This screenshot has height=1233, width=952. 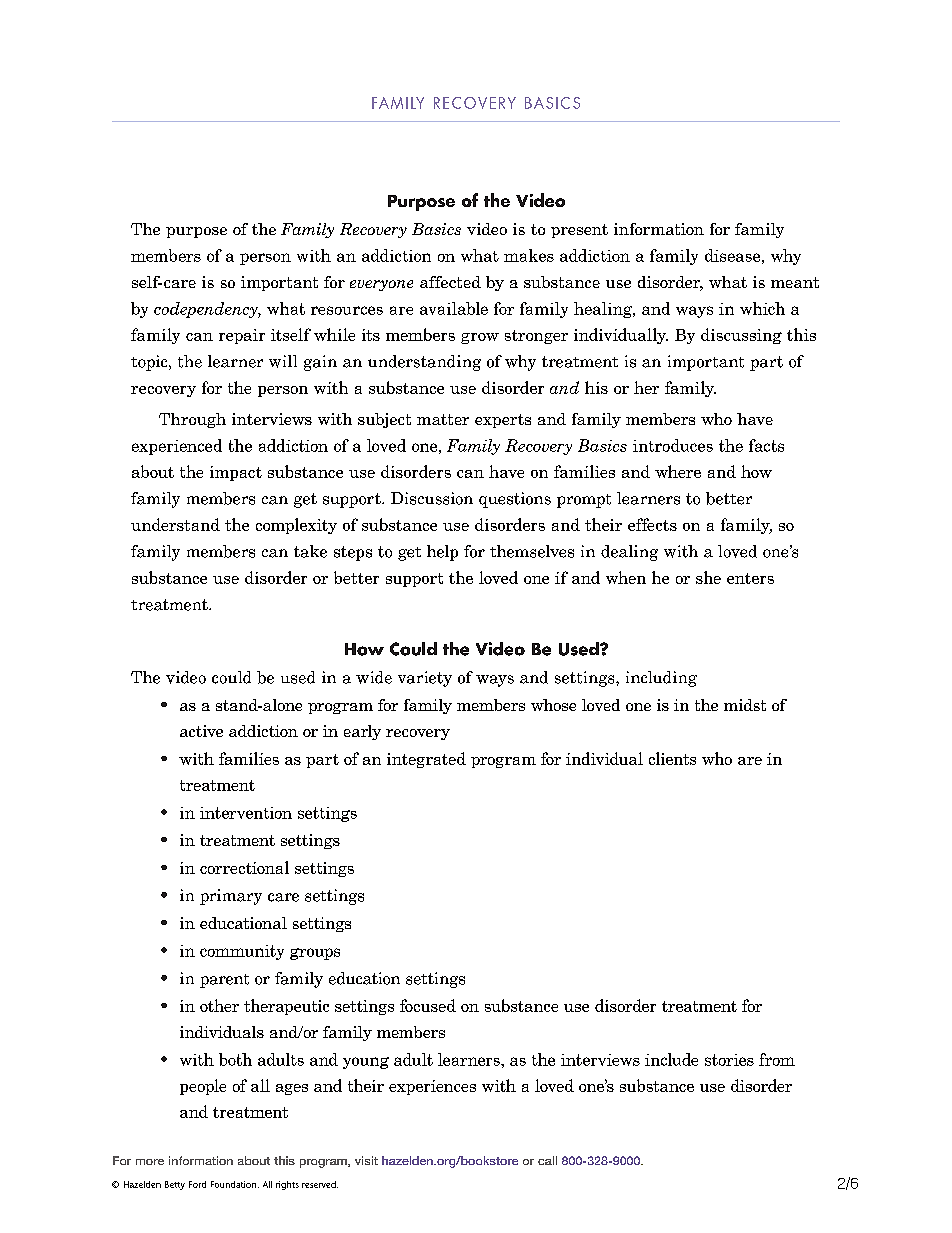 What do you see at coordinates (197, 1184) in the screenshot?
I see `Ford` at bounding box center [197, 1184].
